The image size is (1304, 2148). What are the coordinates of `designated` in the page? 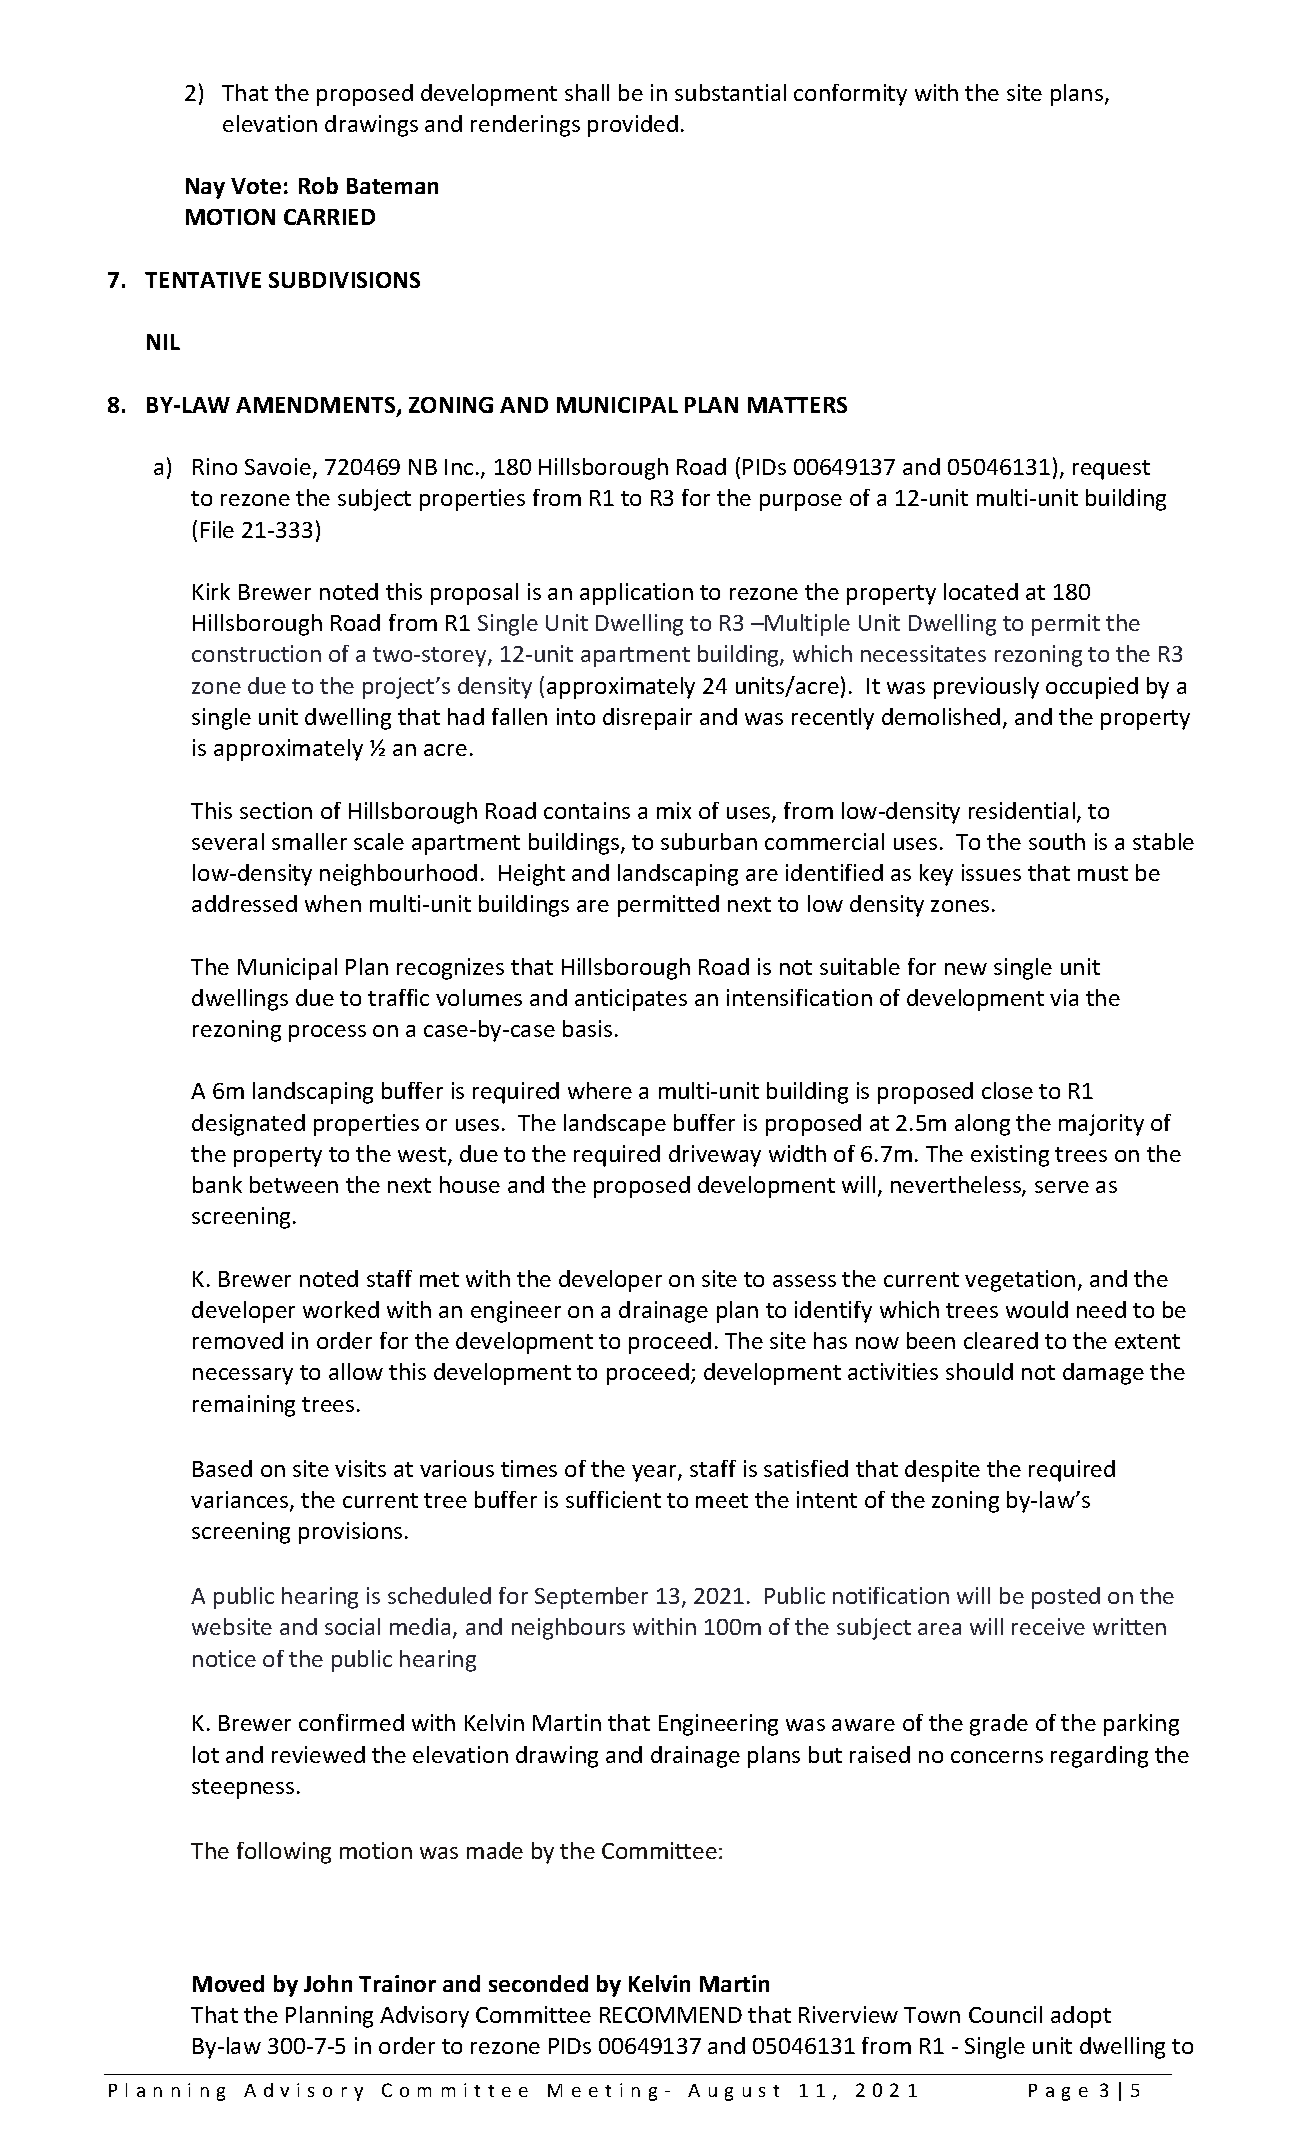 It's located at (248, 1125).
